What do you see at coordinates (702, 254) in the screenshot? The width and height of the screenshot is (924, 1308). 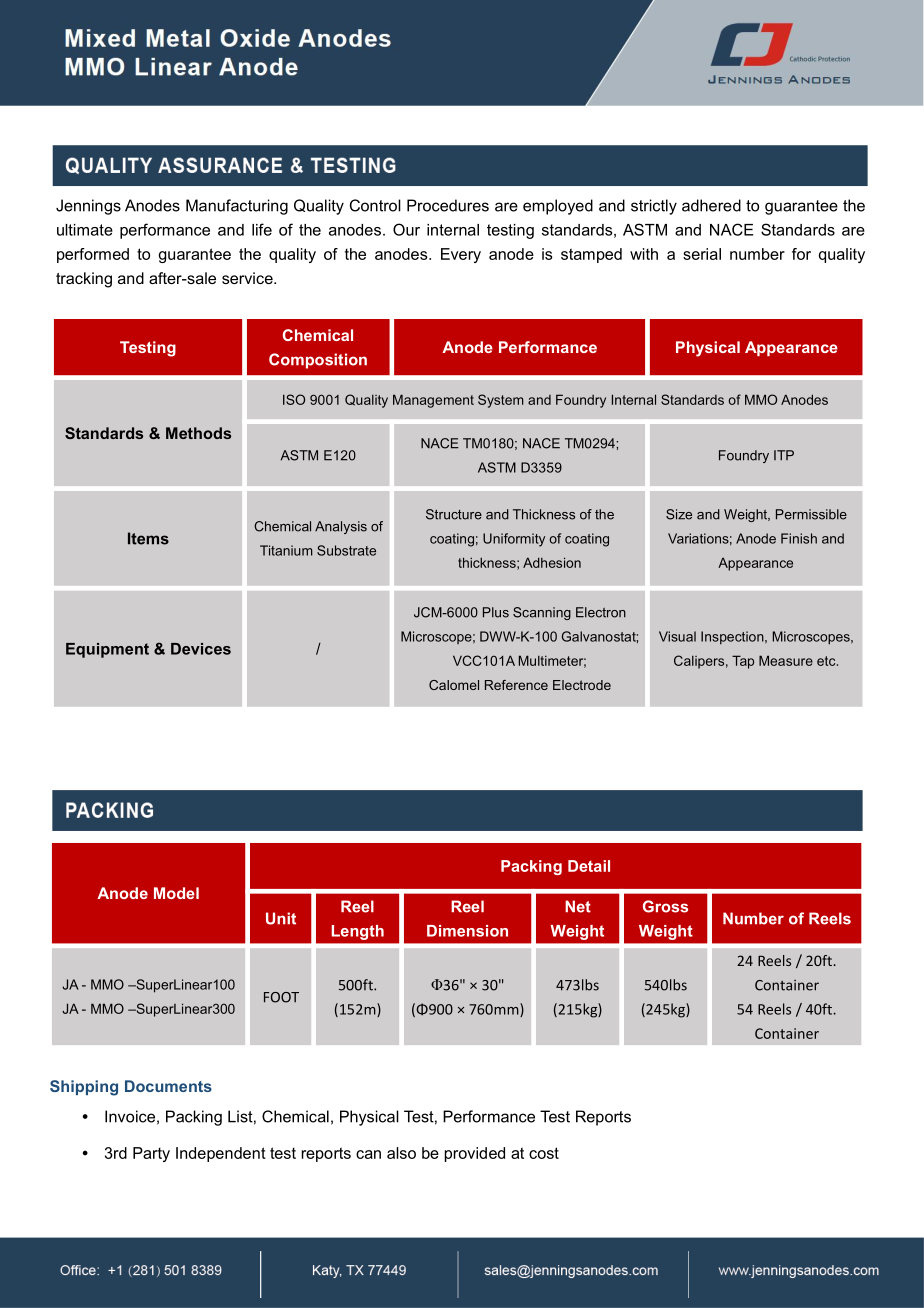 I see `serial` at bounding box center [702, 254].
